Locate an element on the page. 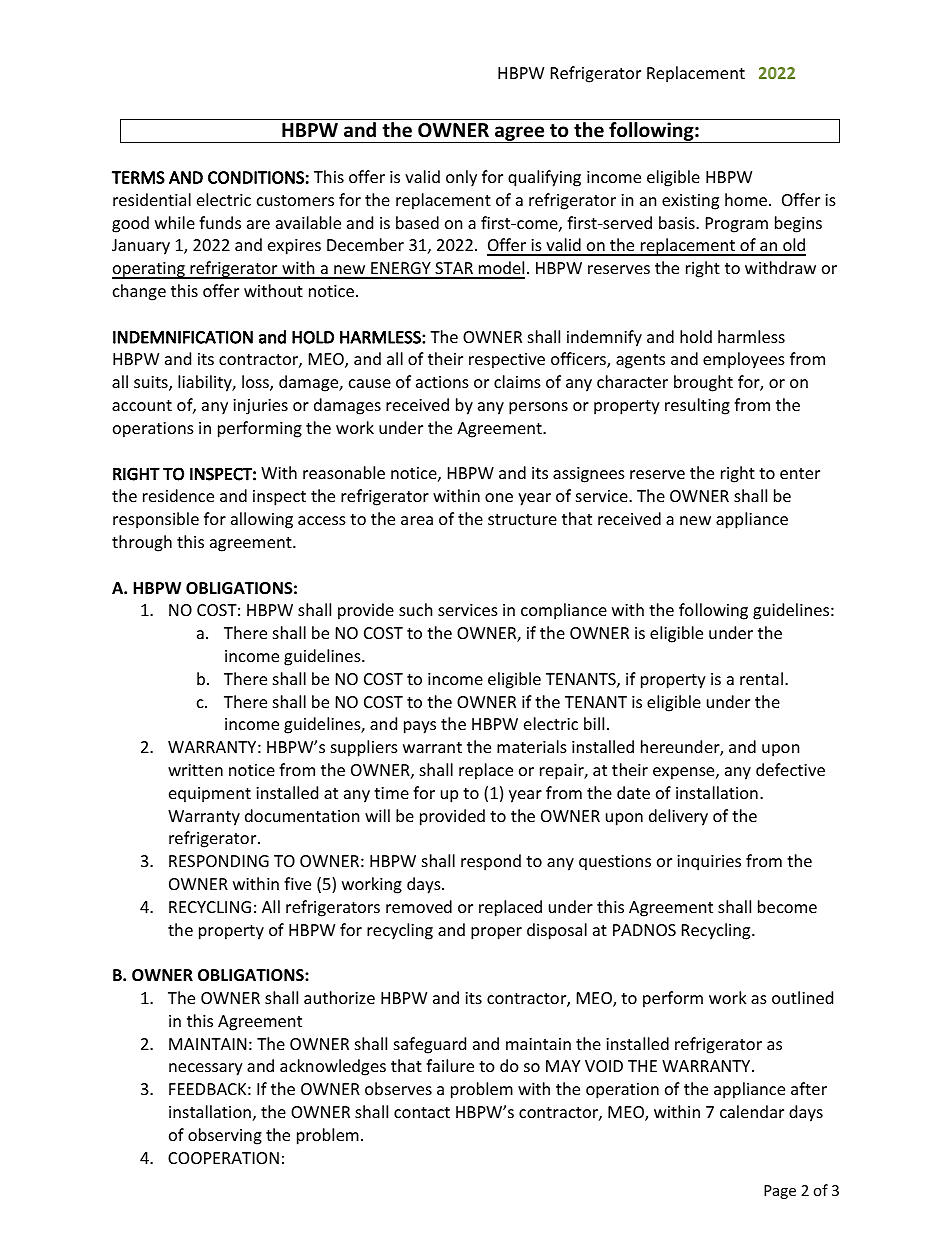 This page has height=1233, width=952. funds is located at coordinates (220, 222).
